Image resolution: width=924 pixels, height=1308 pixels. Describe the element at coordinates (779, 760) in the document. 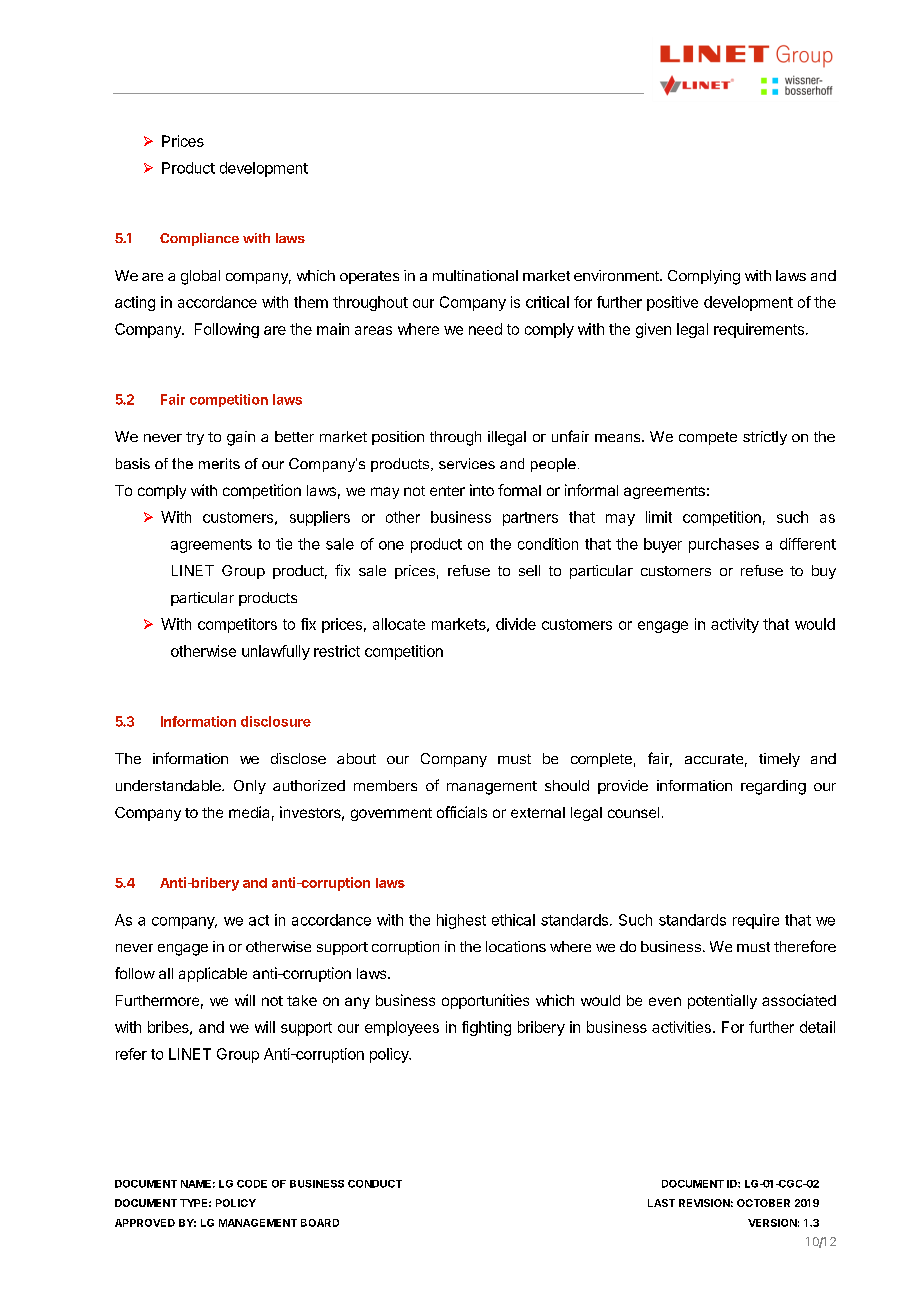

I see `timely` at that location.
